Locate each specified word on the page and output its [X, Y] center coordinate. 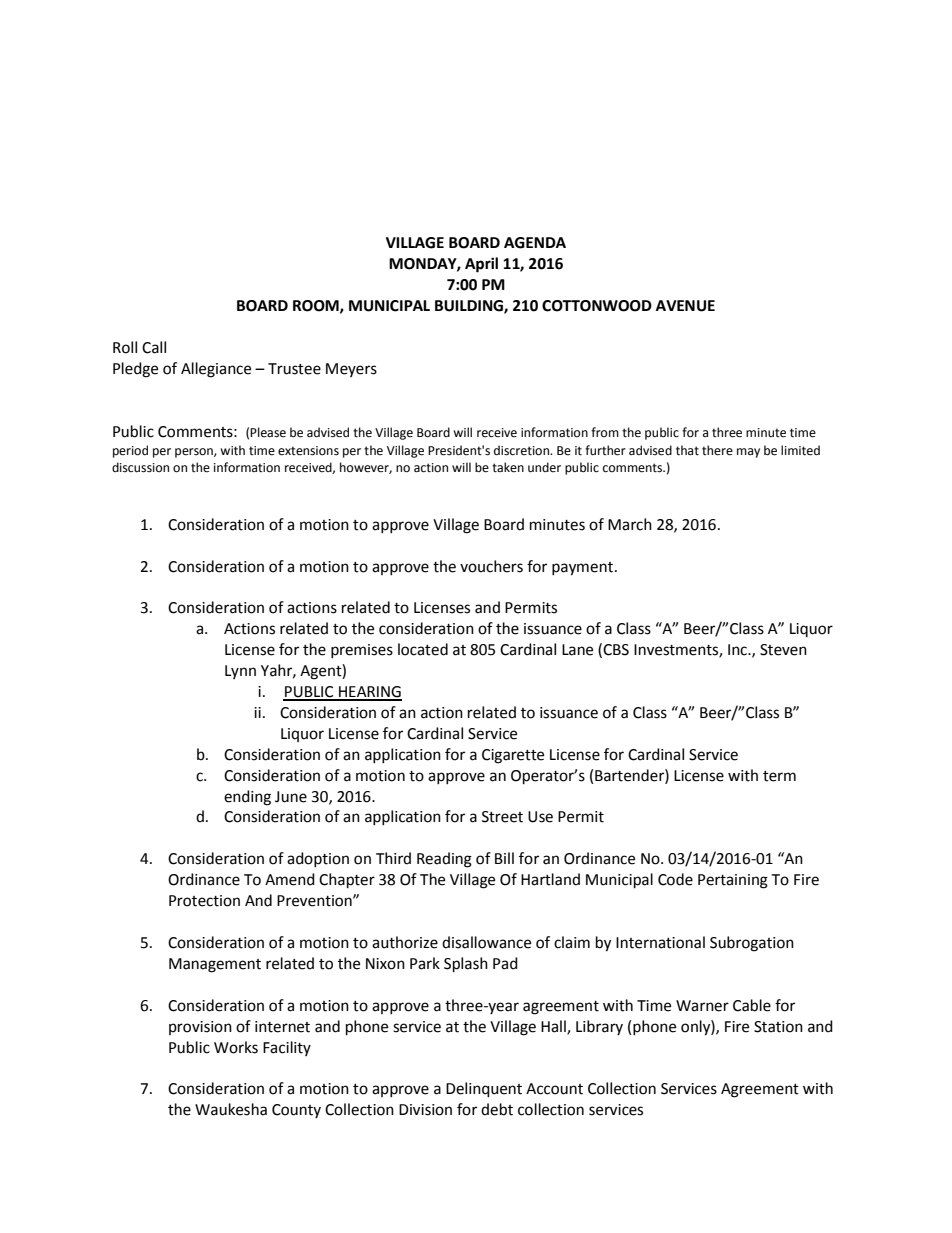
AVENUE [685, 306]
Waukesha [231, 1109]
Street [502, 817]
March [630, 524]
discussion [140, 467]
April [481, 265]
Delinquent [484, 1090]
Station [778, 1027]
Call [154, 347]
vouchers [491, 566]
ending [247, 798]
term [779, 776]
